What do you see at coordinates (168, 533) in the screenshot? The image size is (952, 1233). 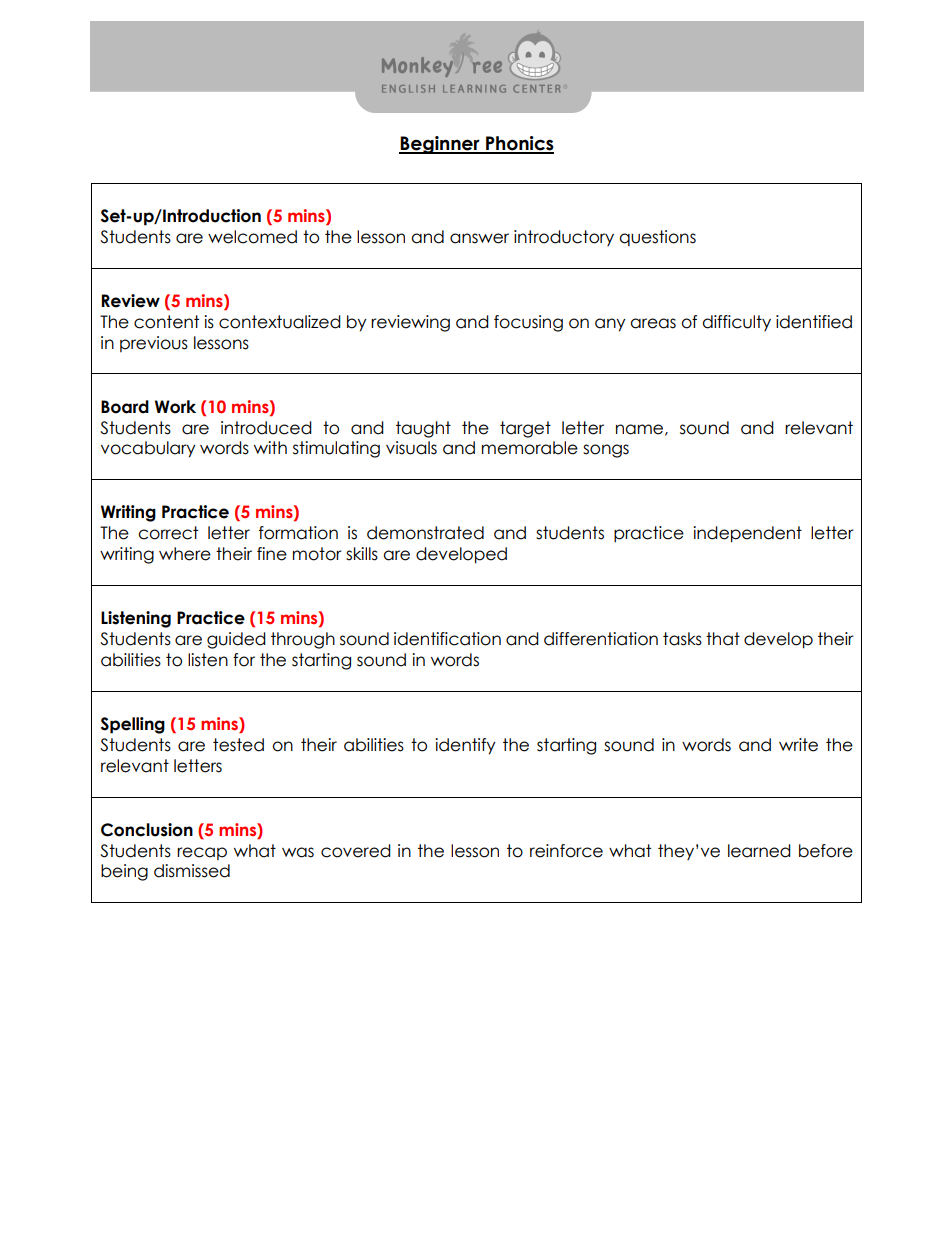 I see `correct` at bounding box center [168, 533].
